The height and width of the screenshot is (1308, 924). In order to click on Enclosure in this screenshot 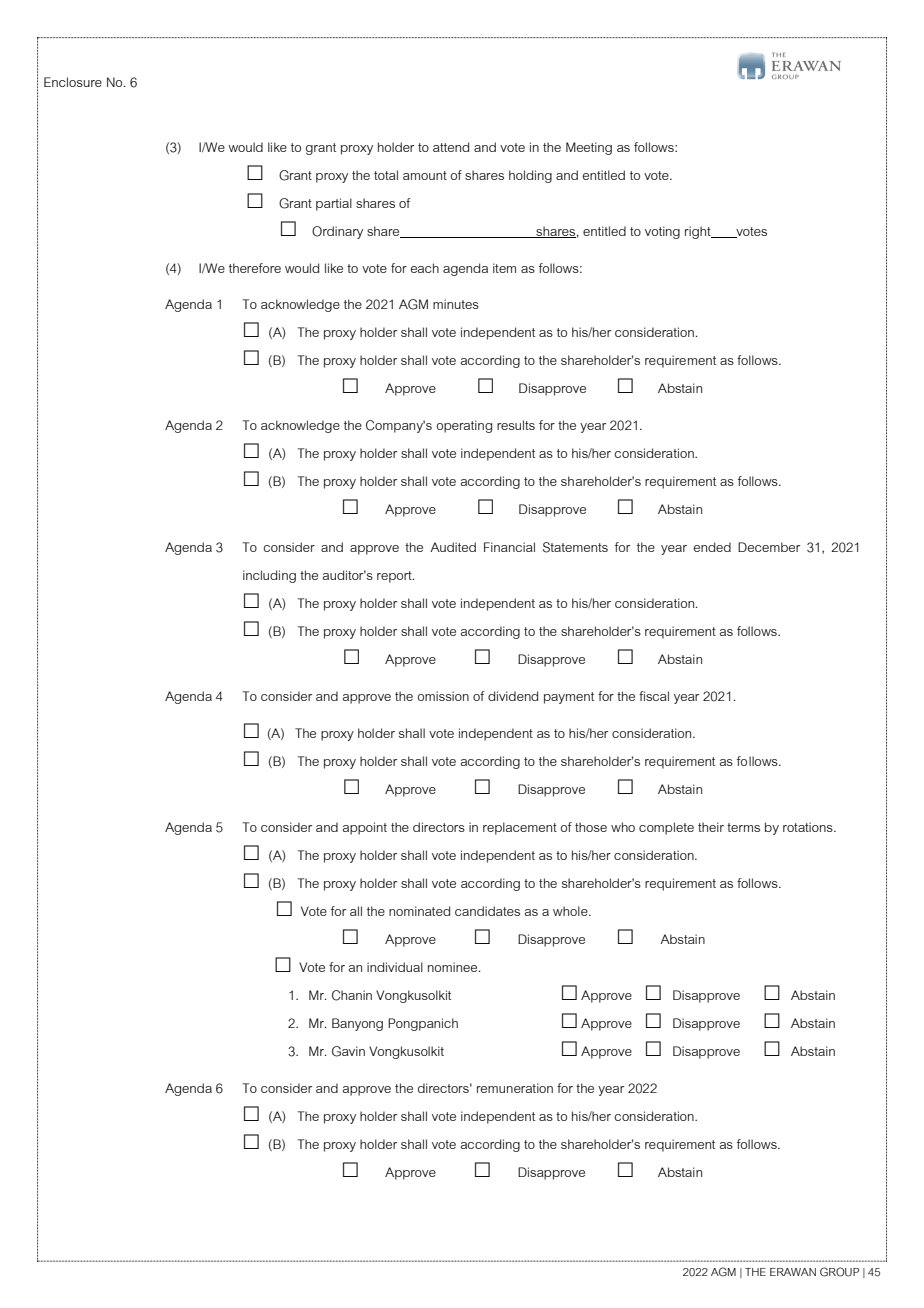, I will do `click(73, 82)`.
